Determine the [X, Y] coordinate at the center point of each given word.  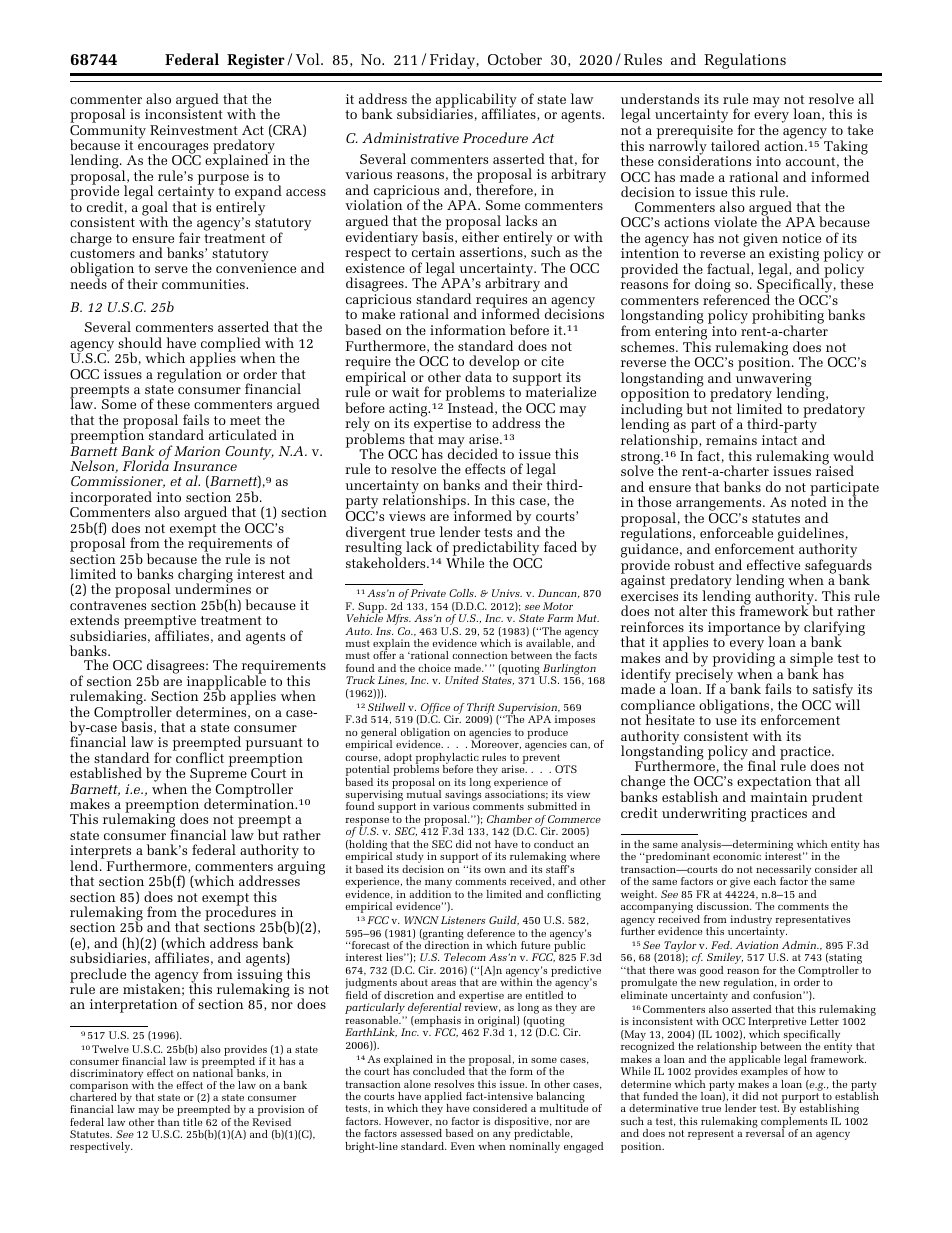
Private [428, 593]
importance [744, 630]
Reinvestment [194, 130]
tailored [735, 145]
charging [205, 576]
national [214, 1072]
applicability [475, 101]
